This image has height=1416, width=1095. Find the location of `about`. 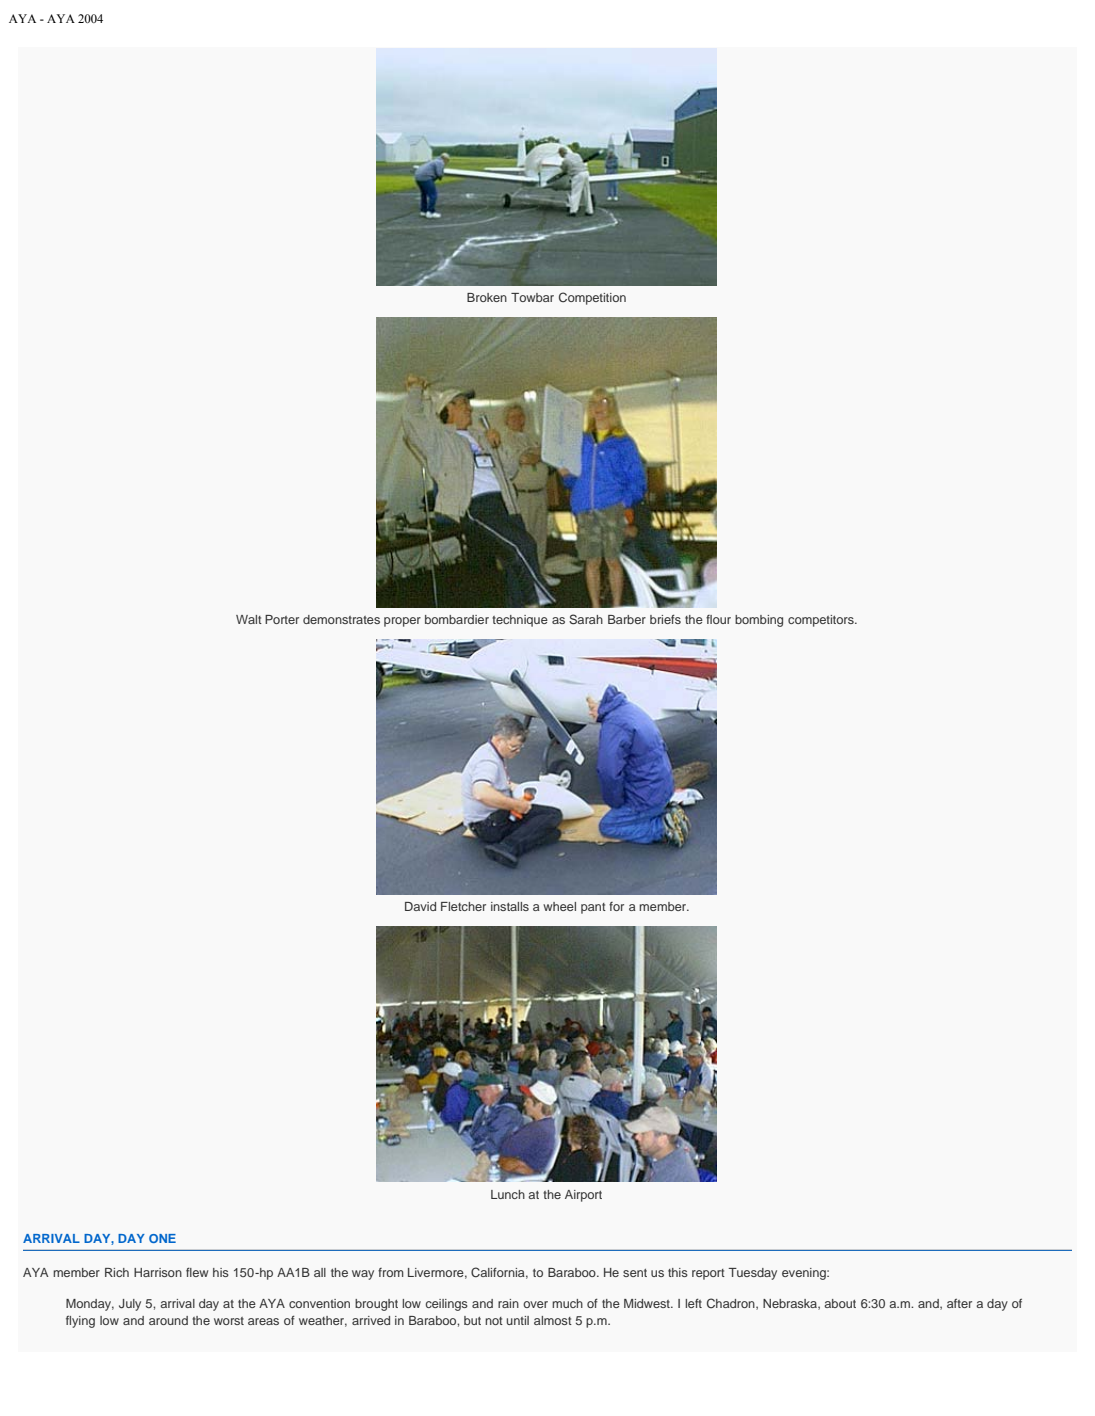

about is located at coordinates (840, 1303).
